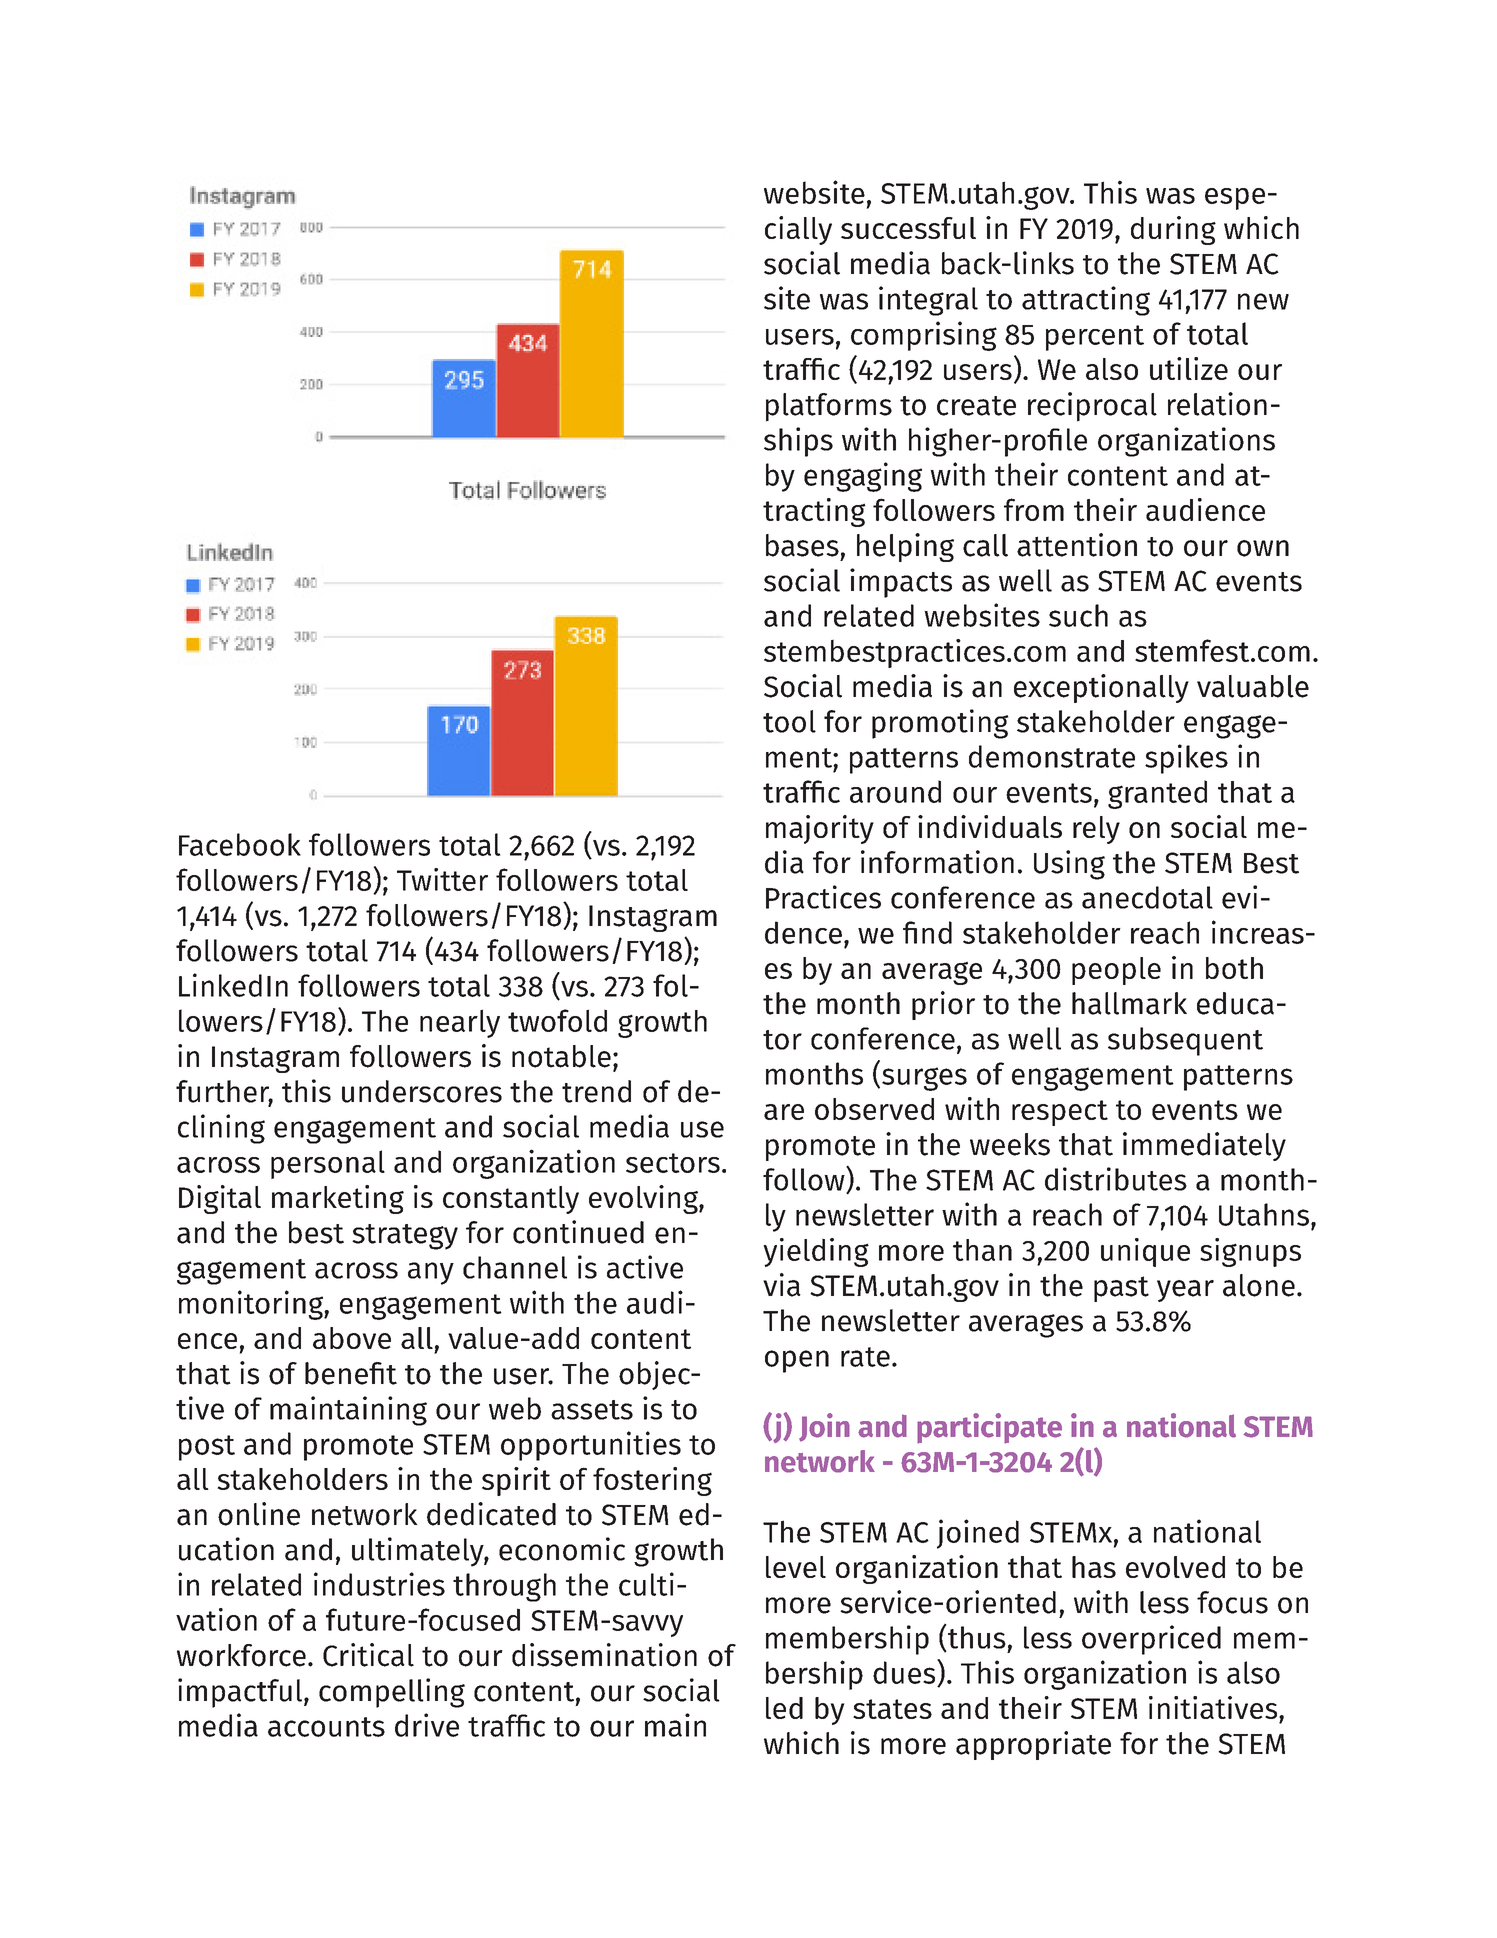 Image resolution: width=1497 pixels, height=1938 pixels. What do you see at coordinates (802, 545) in the screenshot?
I see `bases` at bounding box center [802, 545].
